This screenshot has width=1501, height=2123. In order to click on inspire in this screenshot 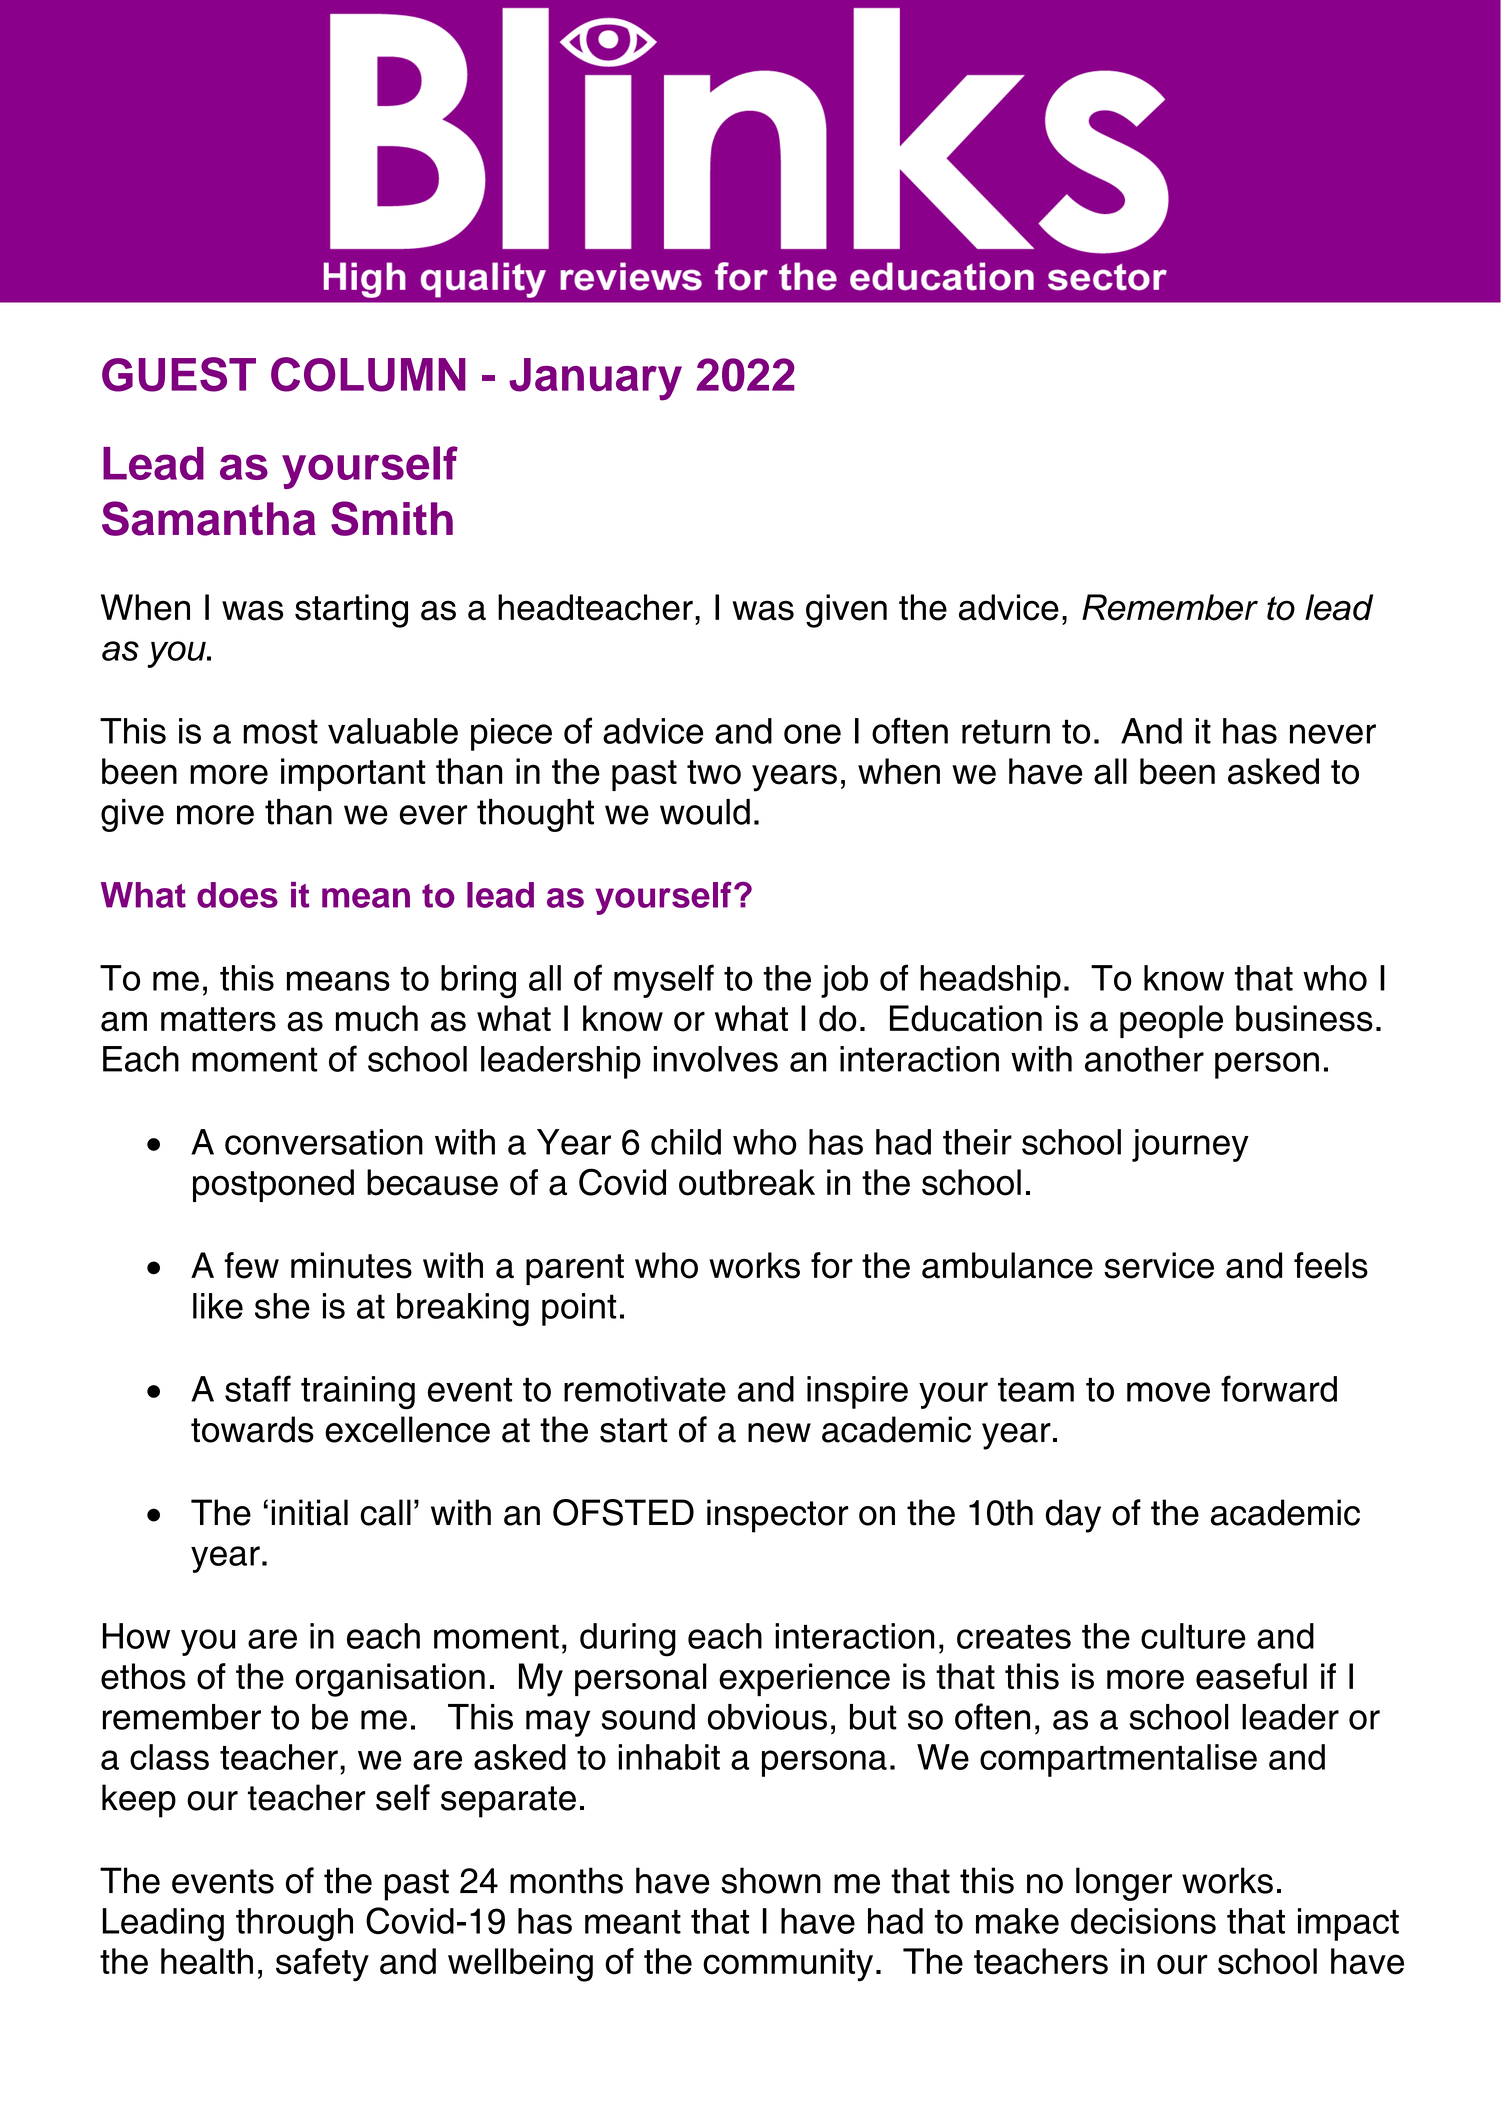, I will do `click(857, 1392)`.
